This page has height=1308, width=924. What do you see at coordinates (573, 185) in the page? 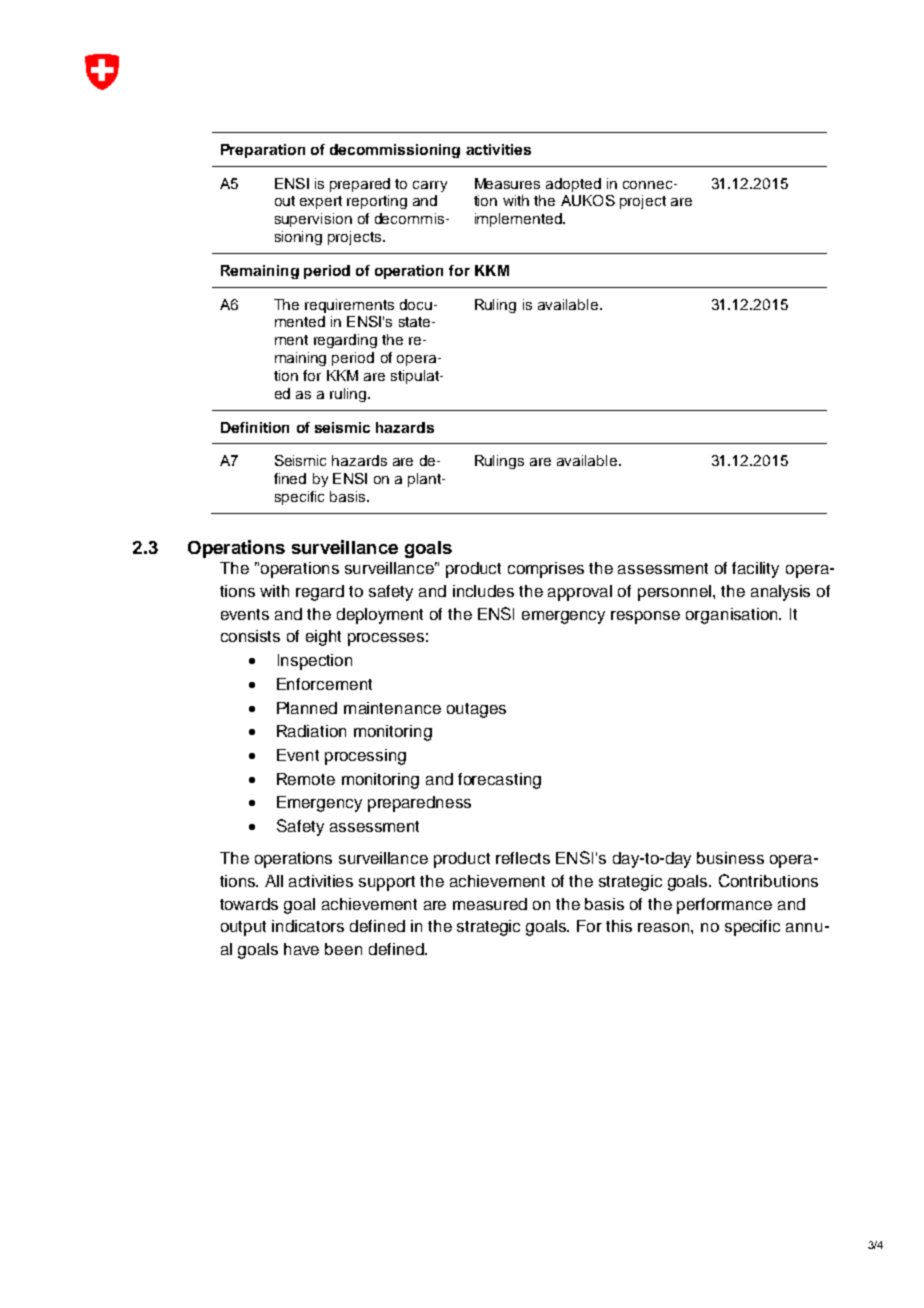
I see `adopted` at bounding box center [573, 185].
